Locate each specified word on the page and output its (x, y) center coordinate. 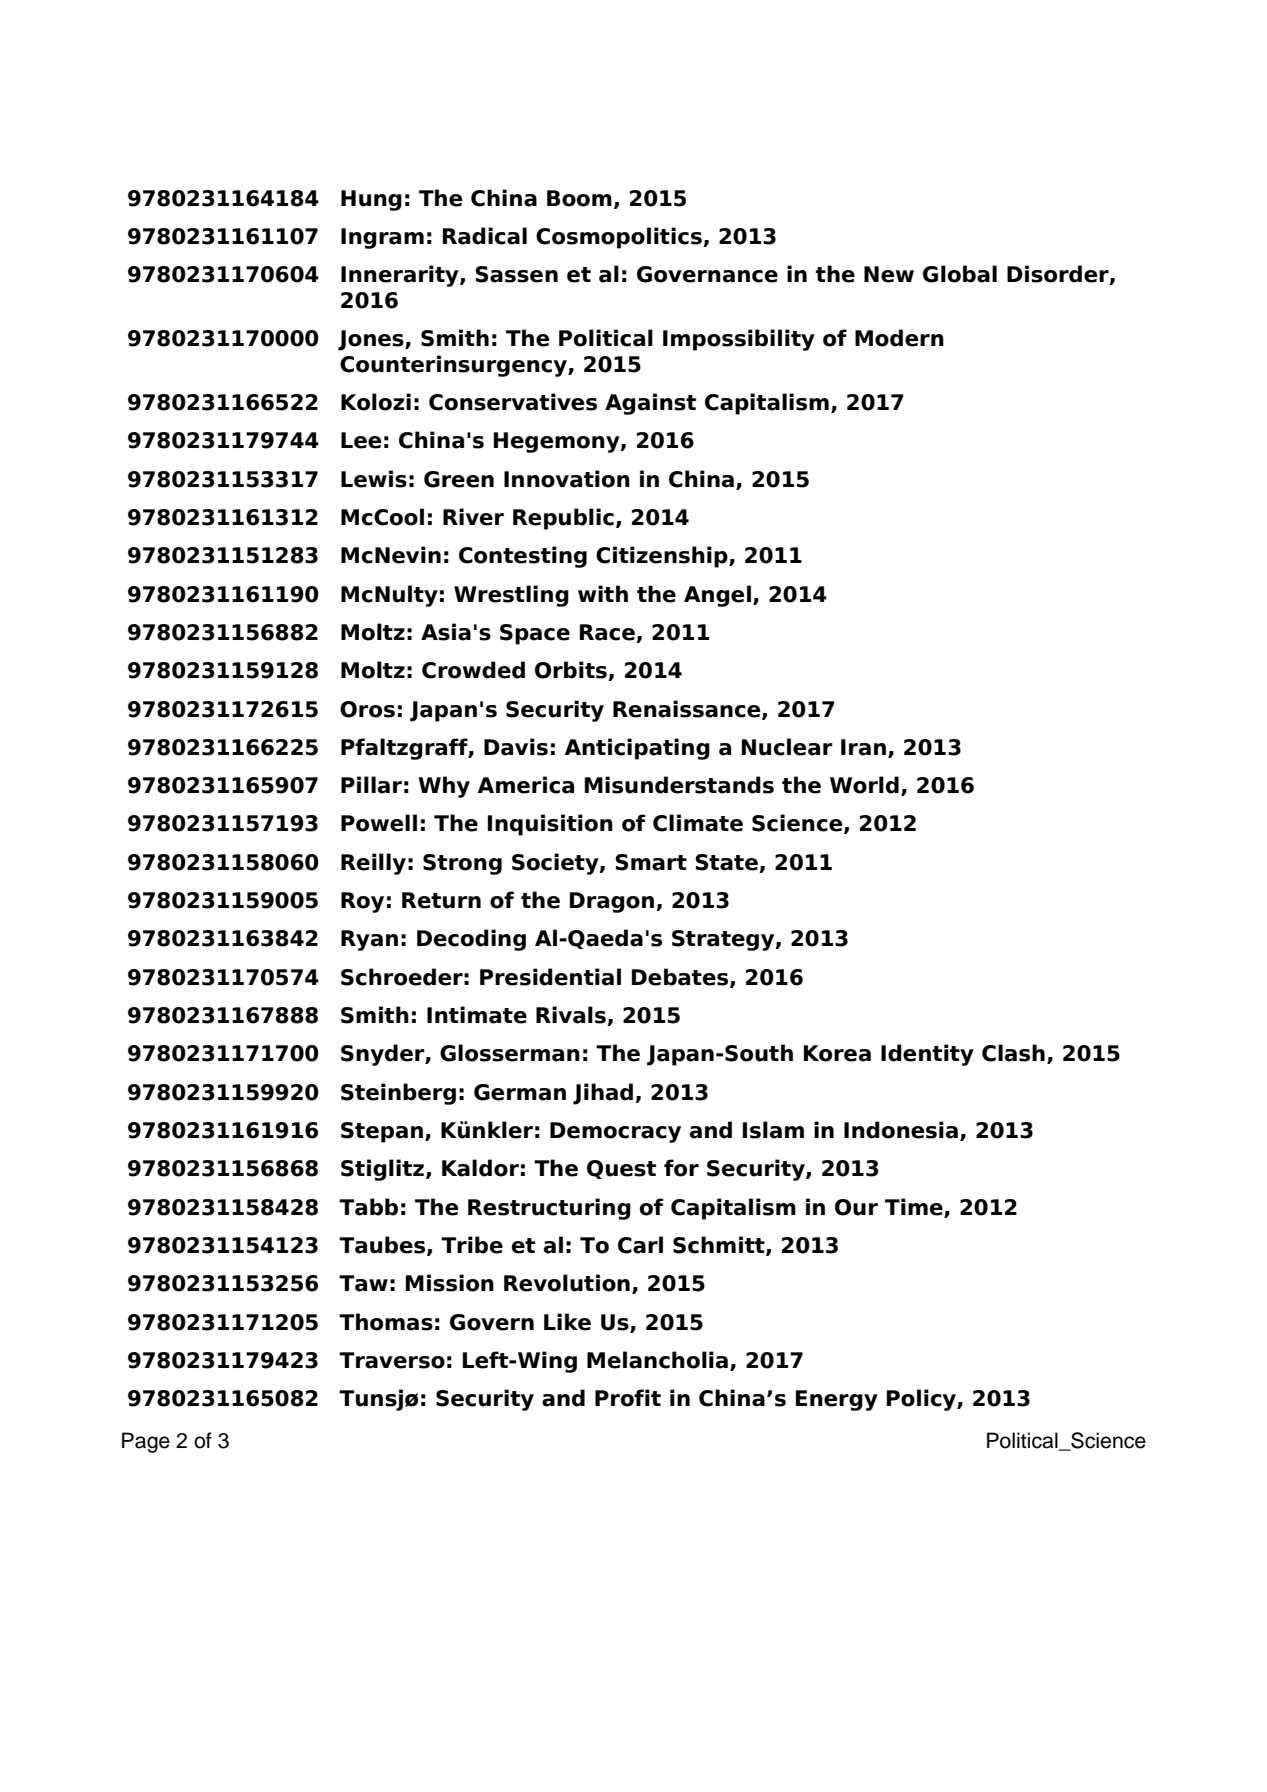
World (864, 785)
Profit (628, 1398)
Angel (717, 596)
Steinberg (398, 1094)
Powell (379, 823)
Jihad (604, 1094)
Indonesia (901, 1130)
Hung (371, 200)
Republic (563, 519)
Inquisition (550, 825)
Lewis (374, 479)
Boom (579, 198)
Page (146, 1442)
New (889, 274)
